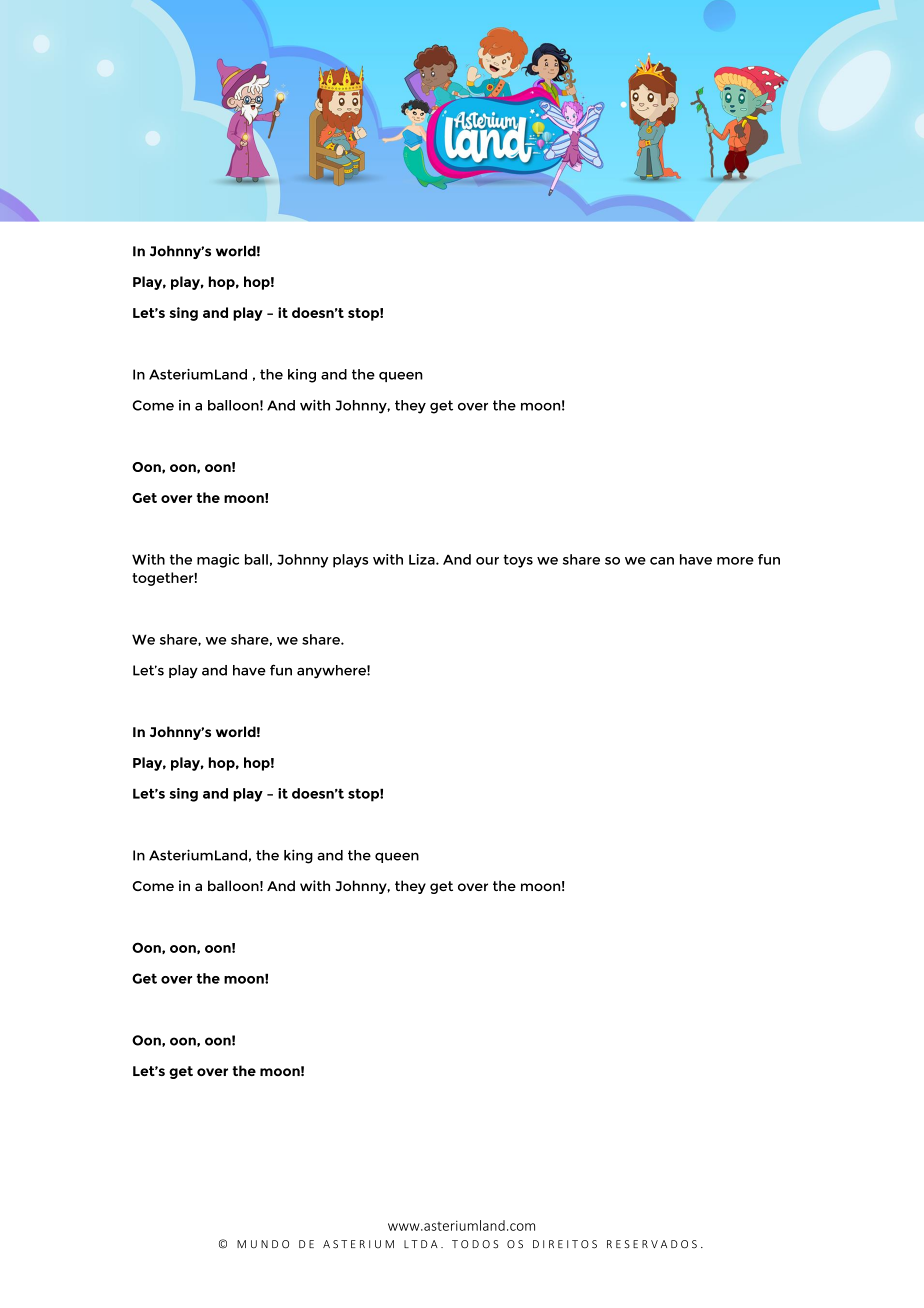  I want to click on more, so click(735, 561).
